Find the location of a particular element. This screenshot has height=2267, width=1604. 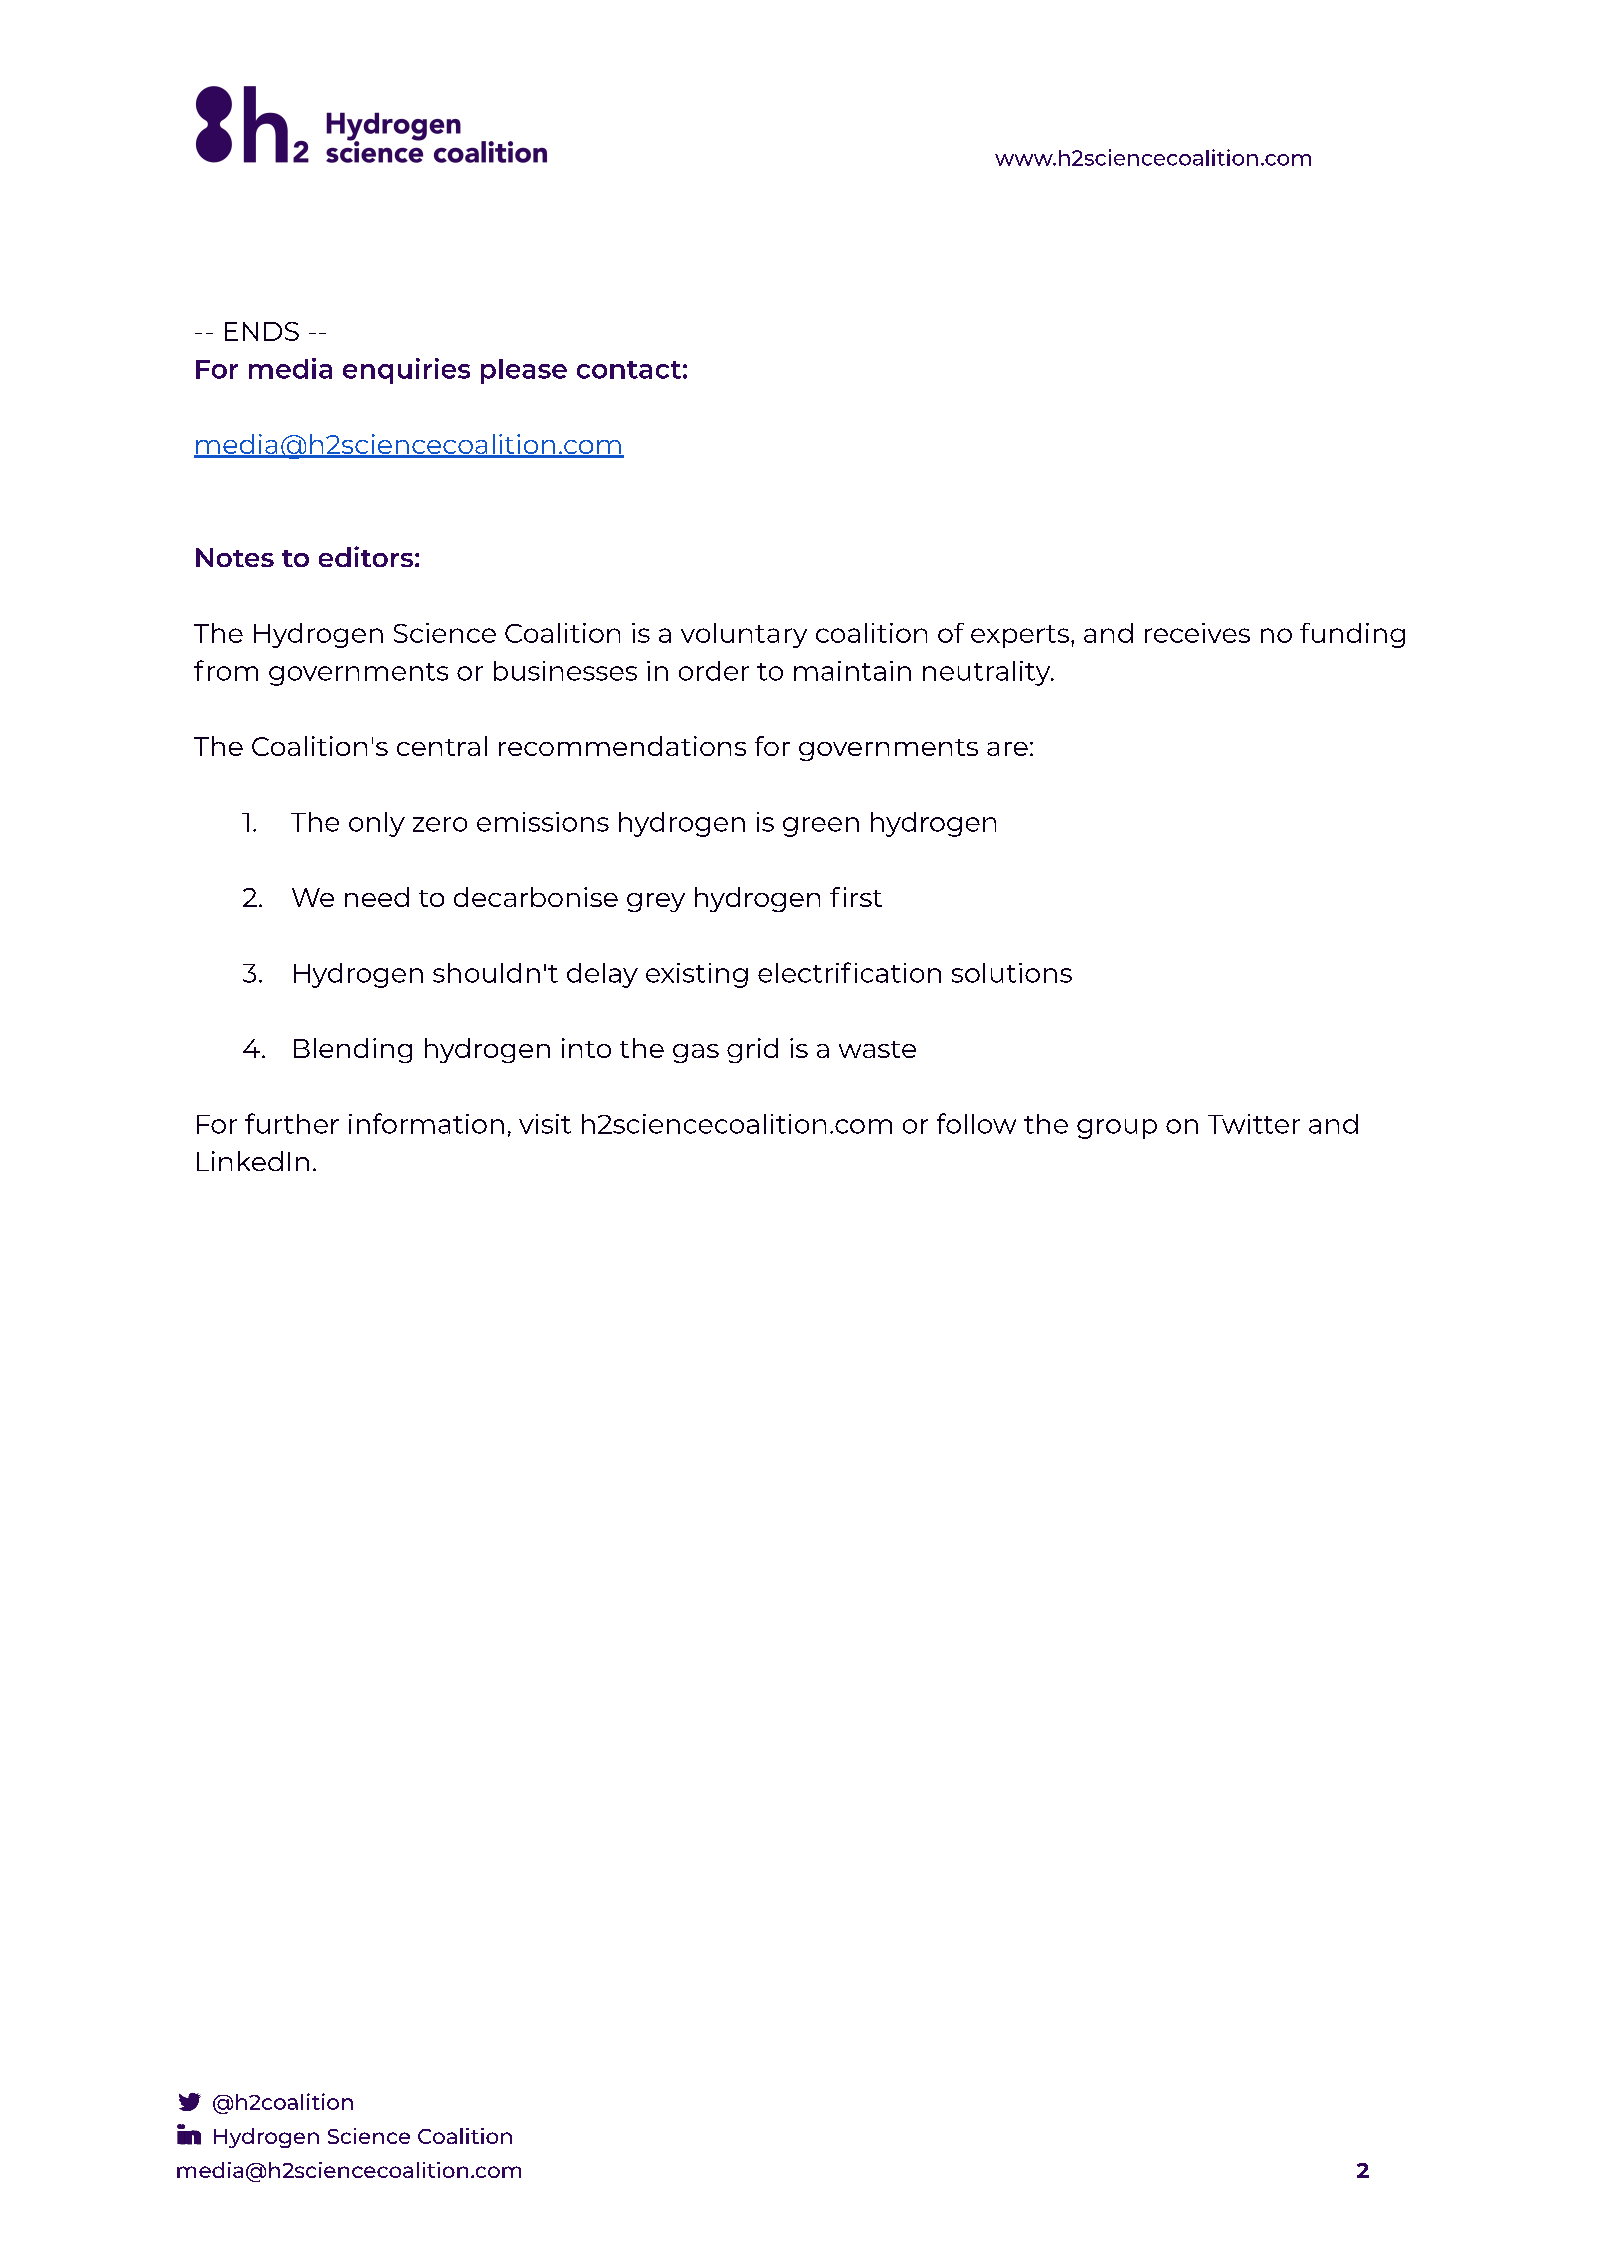

receives is located at coordinates (1197, 633).
